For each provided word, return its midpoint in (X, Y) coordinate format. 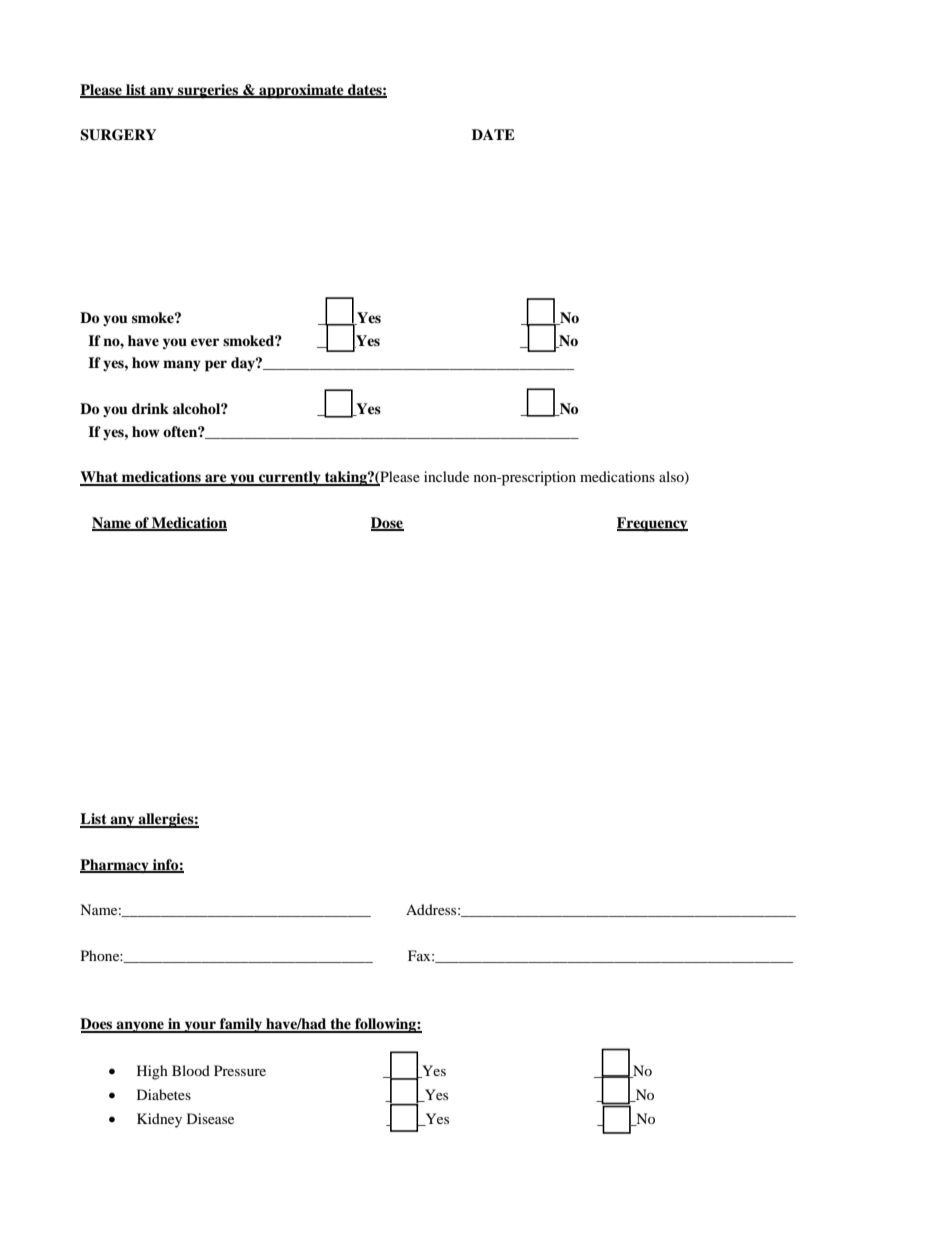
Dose (387, 524)
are (216, 479)
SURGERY (118, 135)
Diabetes (164, 1094)
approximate (301, 91)
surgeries (208, 91)
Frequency (652, 524)
